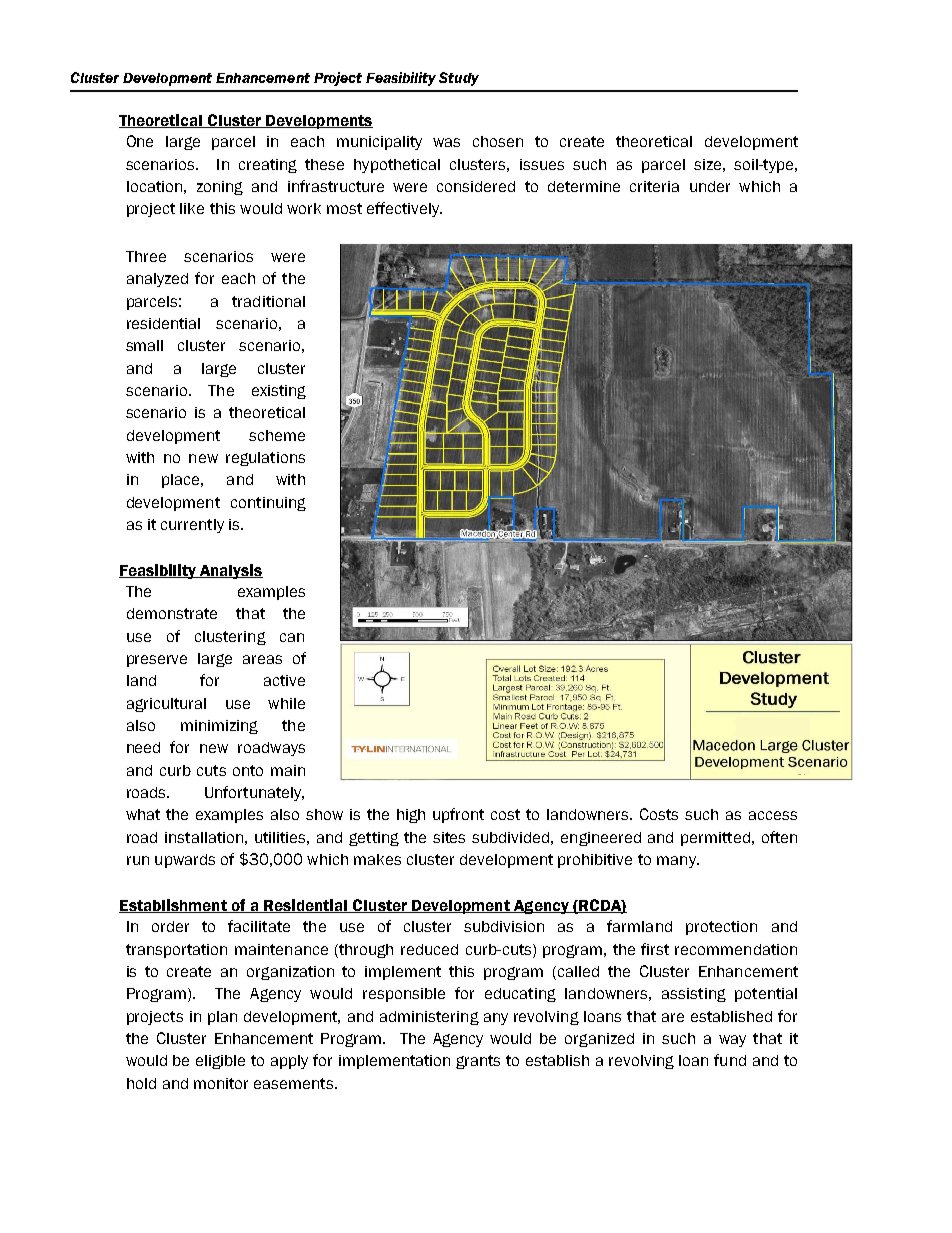 Image resolution: width=952 pixels, height=1233 pixels. What do you see at coordinates (458, 815) in the screenshot?
I see `upfront` at bounding box center [458, 815].
